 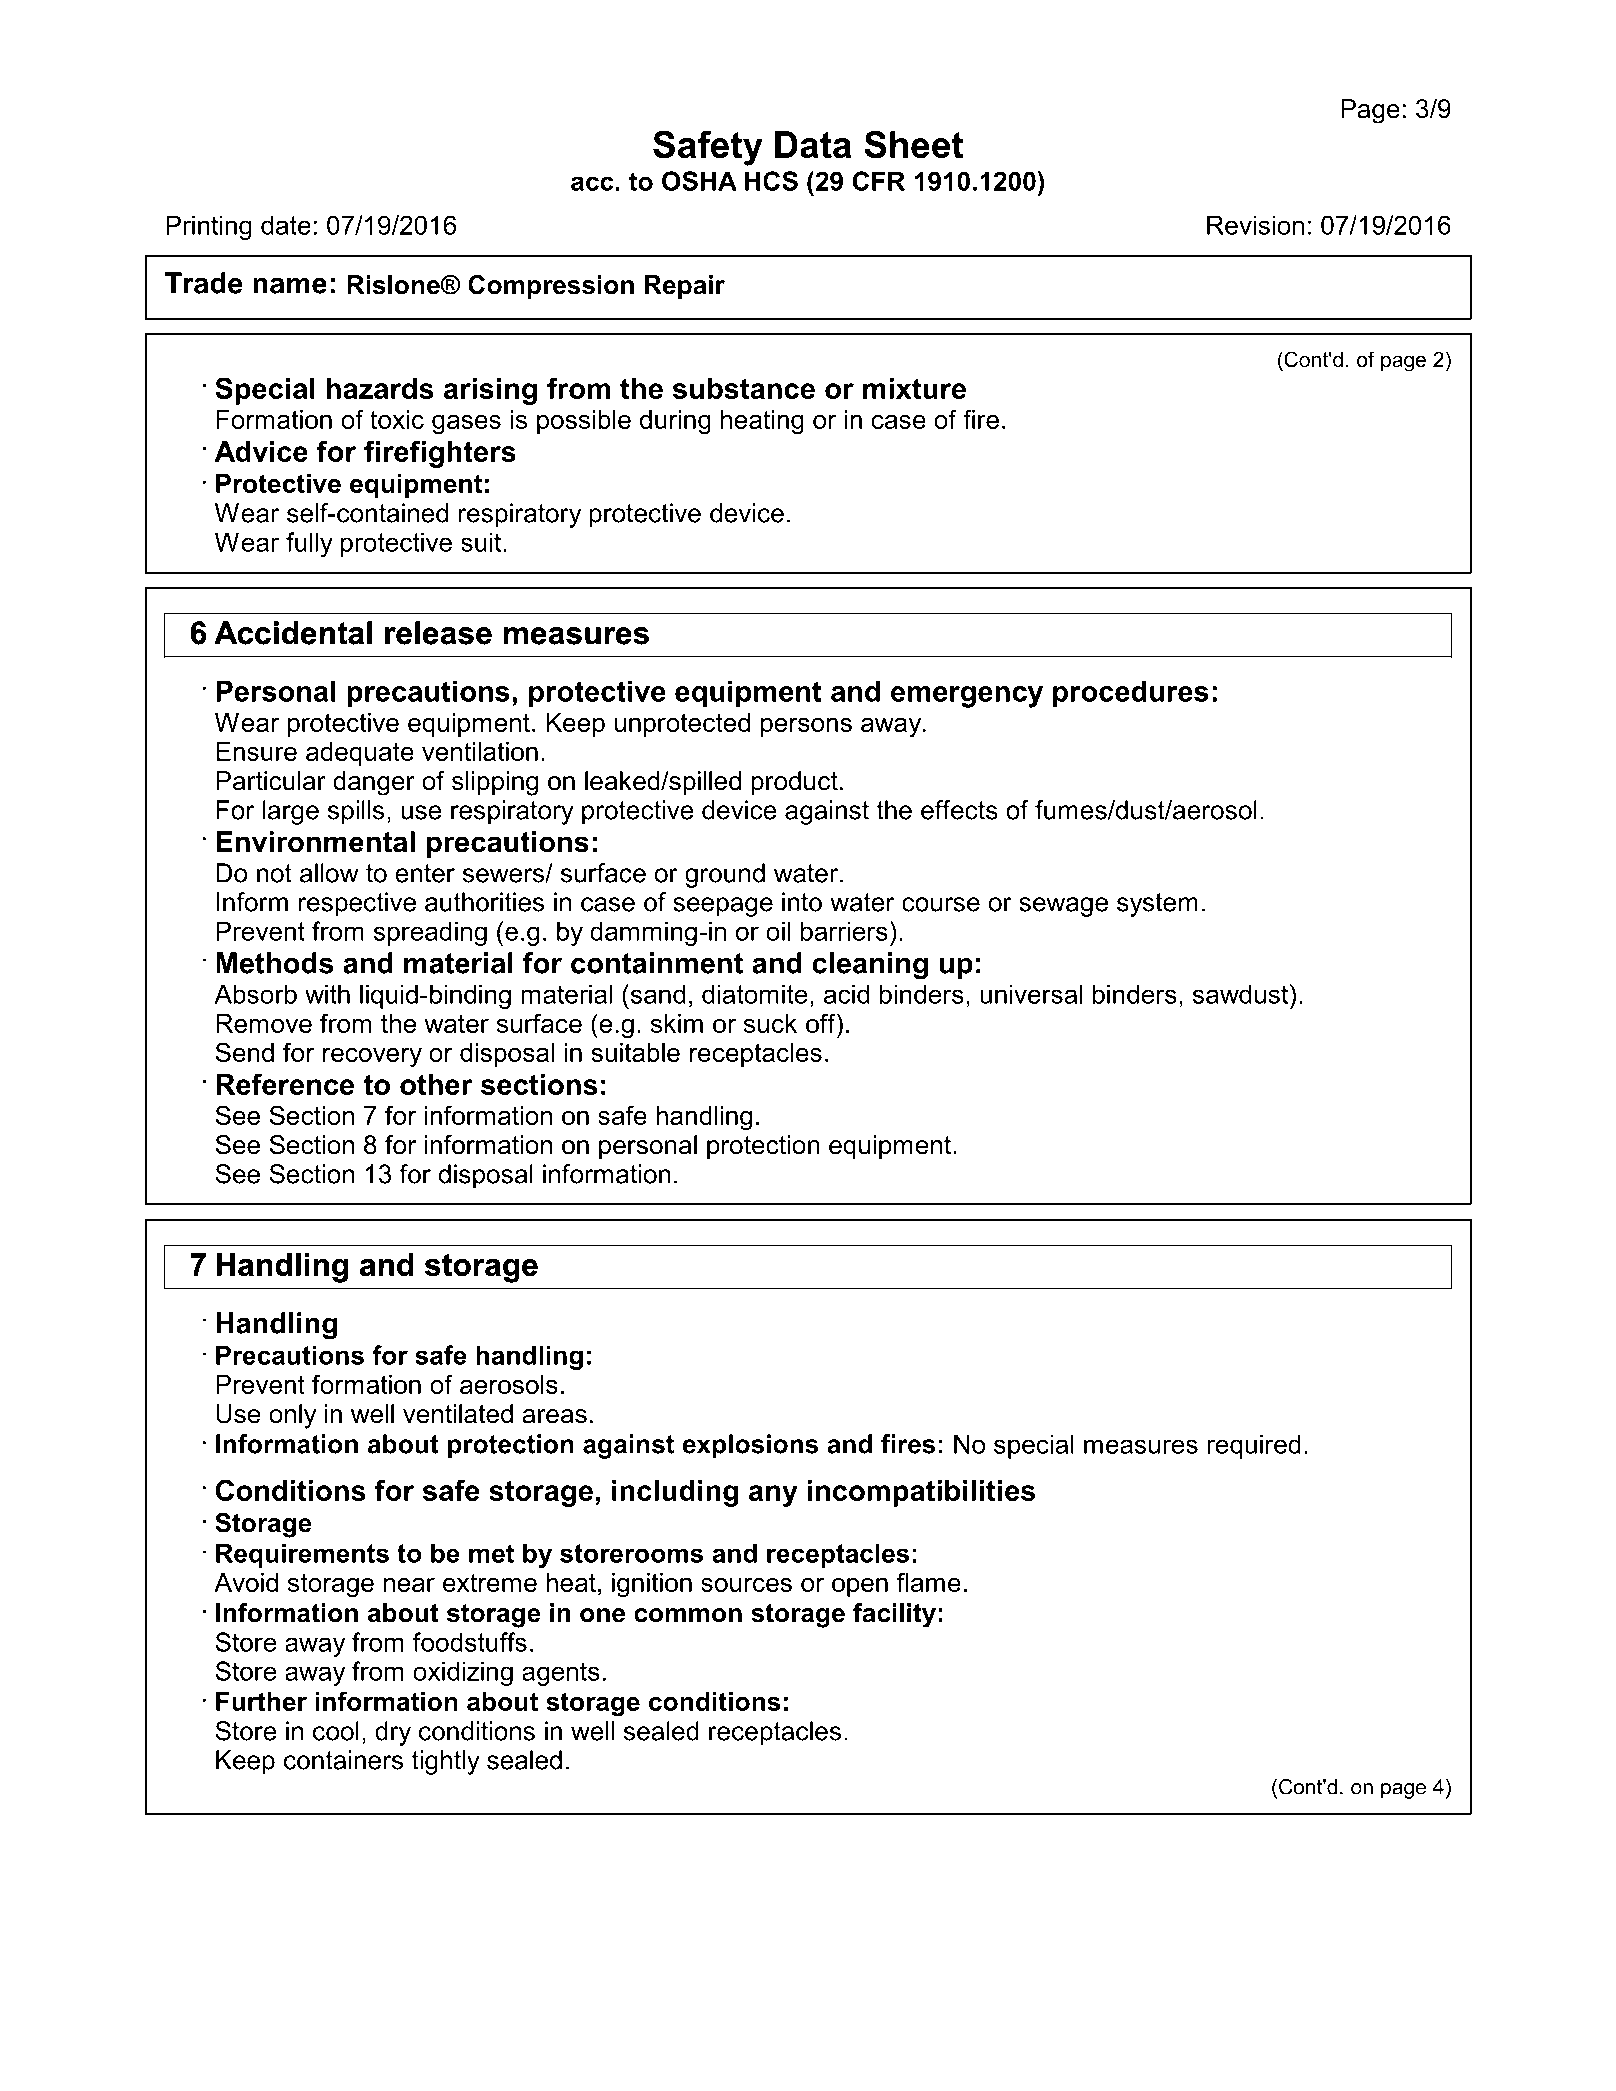 What do you see at coordinates (1255, 225) in the document?
I see `Revision` at bounding box center [1255, 225].
